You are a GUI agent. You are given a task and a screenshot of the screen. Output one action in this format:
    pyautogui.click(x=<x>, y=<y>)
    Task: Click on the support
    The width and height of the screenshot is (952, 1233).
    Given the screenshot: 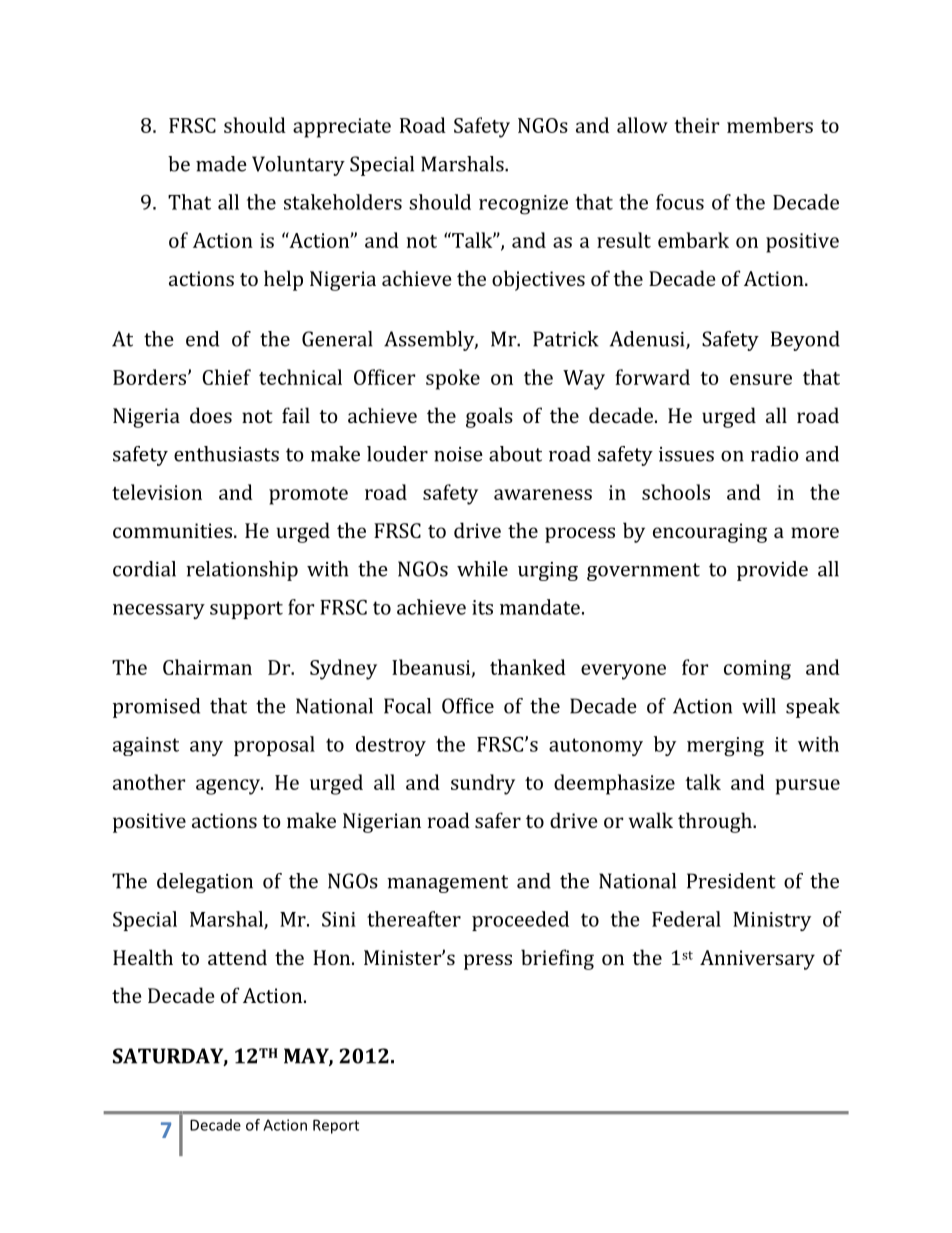 What is the action you would take?
    pyautogui.click(x=246, y=610)
